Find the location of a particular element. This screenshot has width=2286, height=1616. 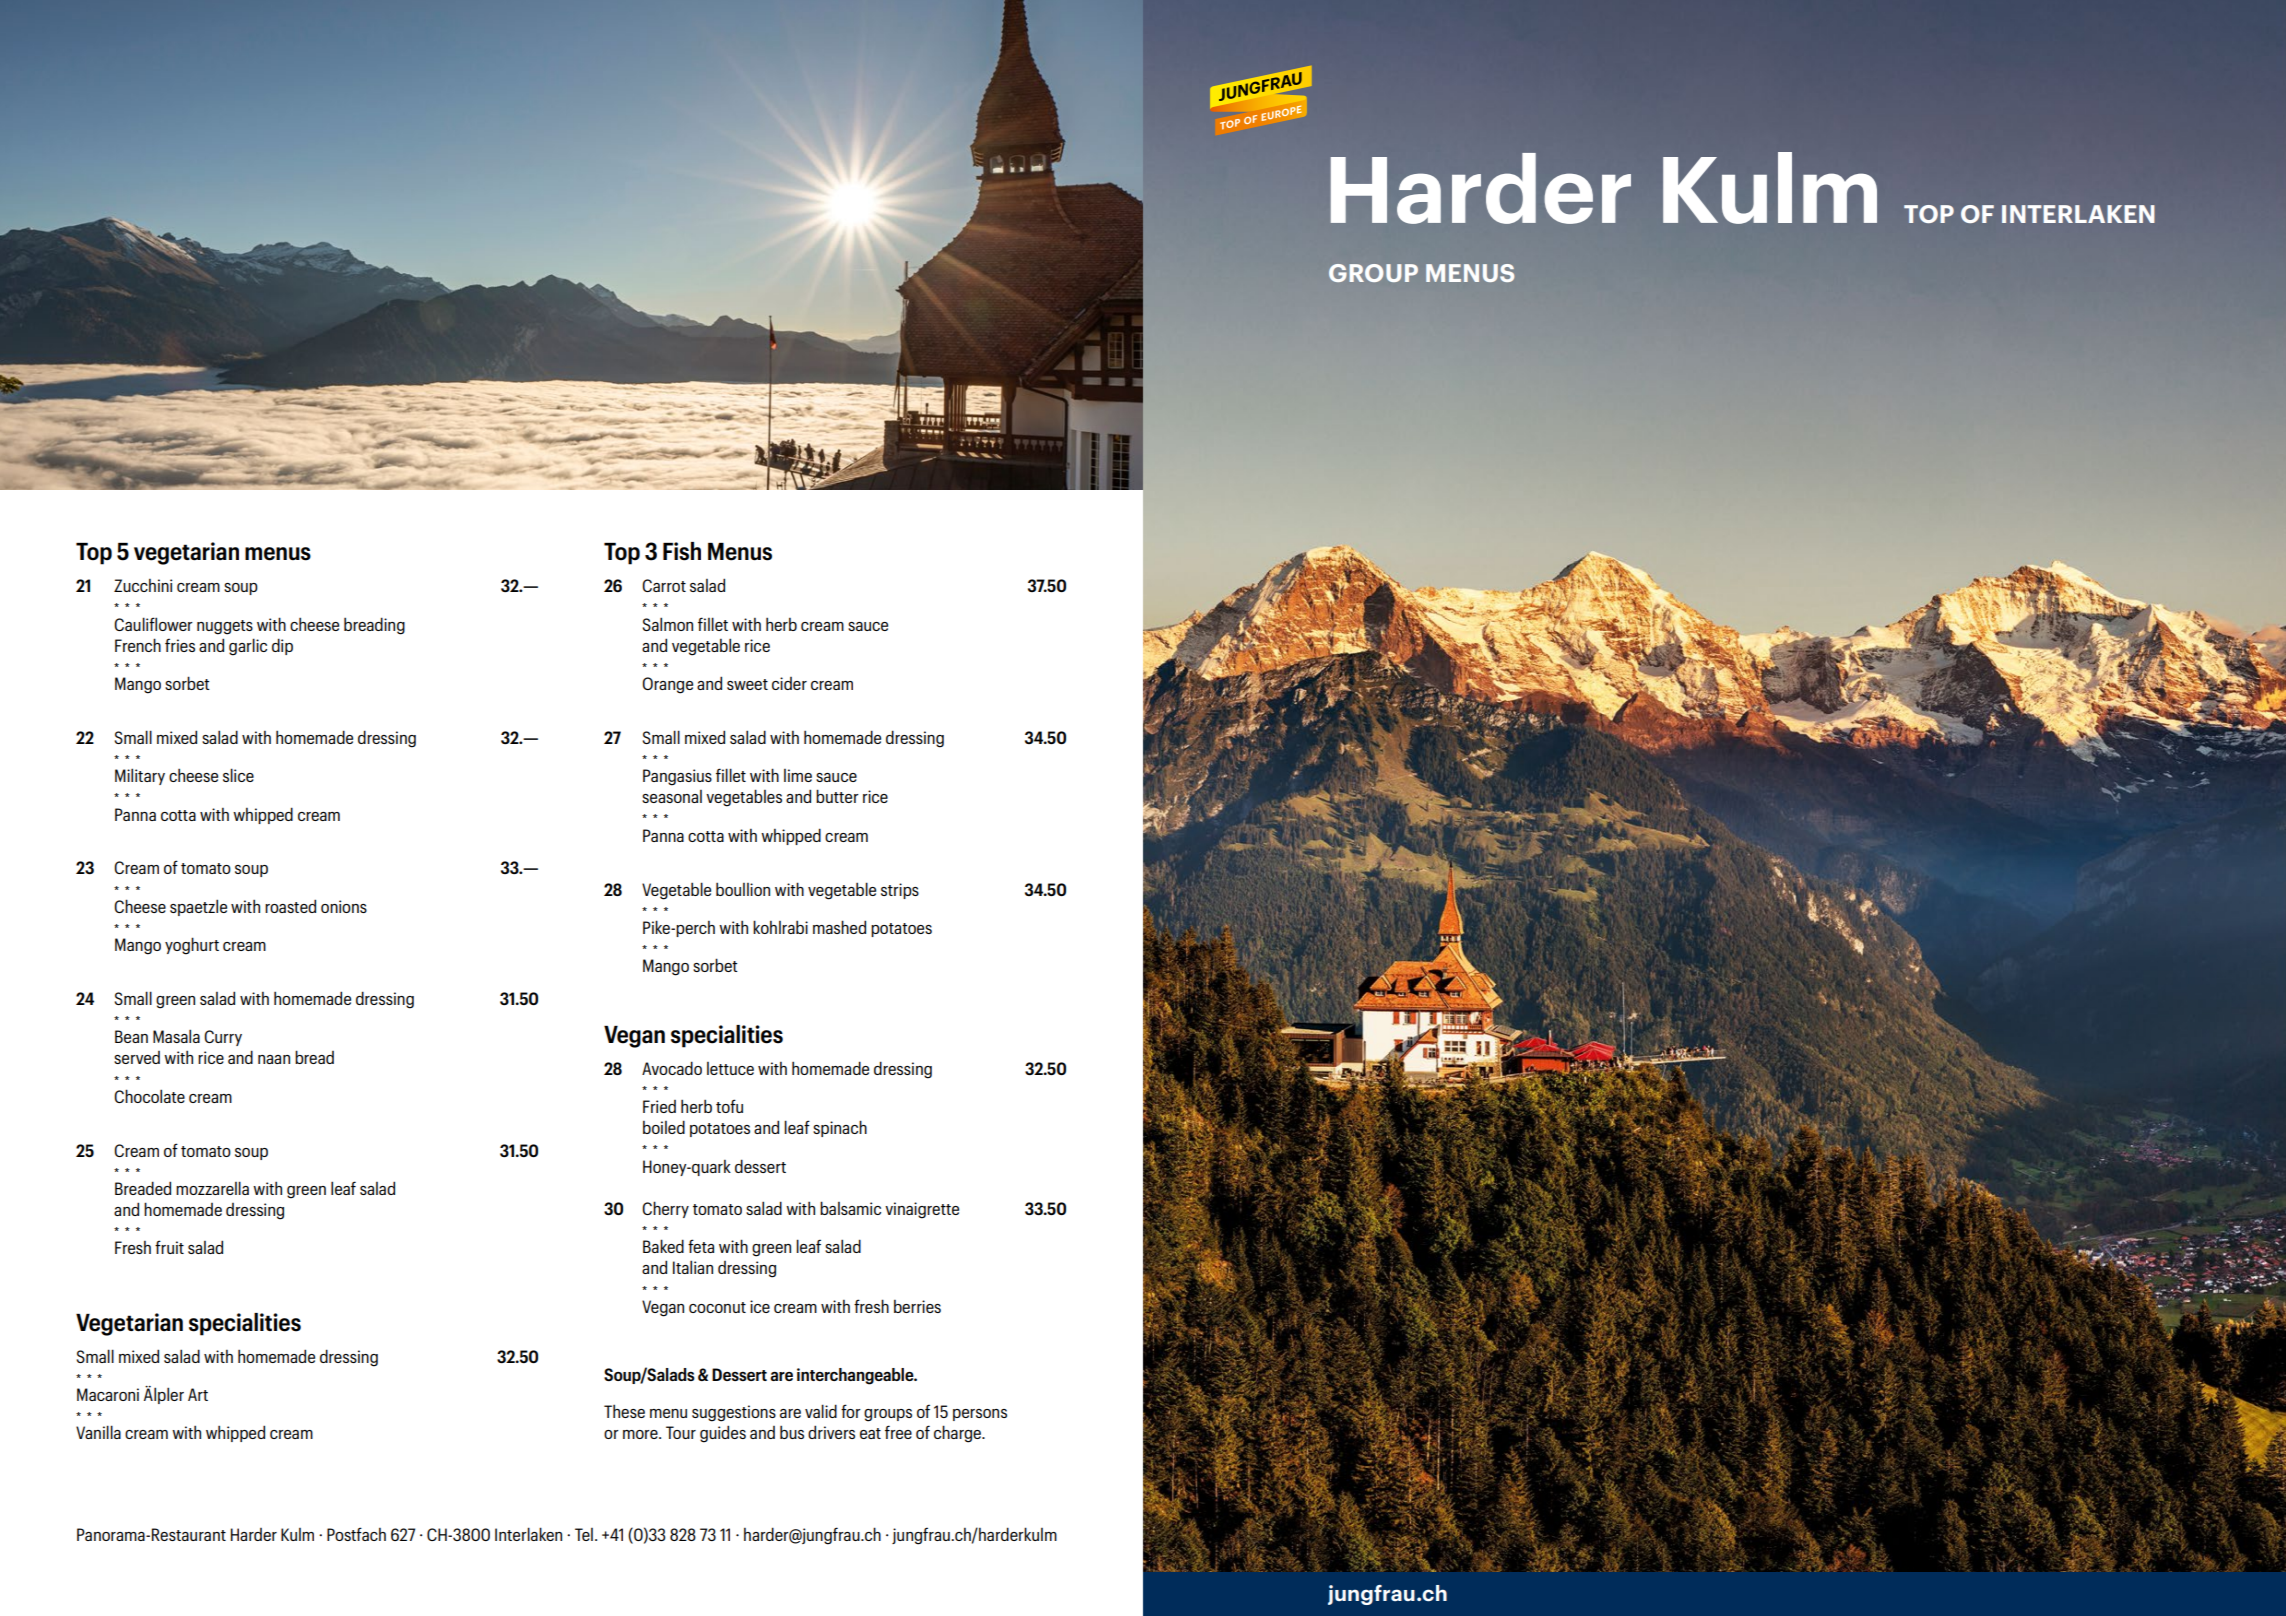

nuggets is located at coordinates (225, 627).
